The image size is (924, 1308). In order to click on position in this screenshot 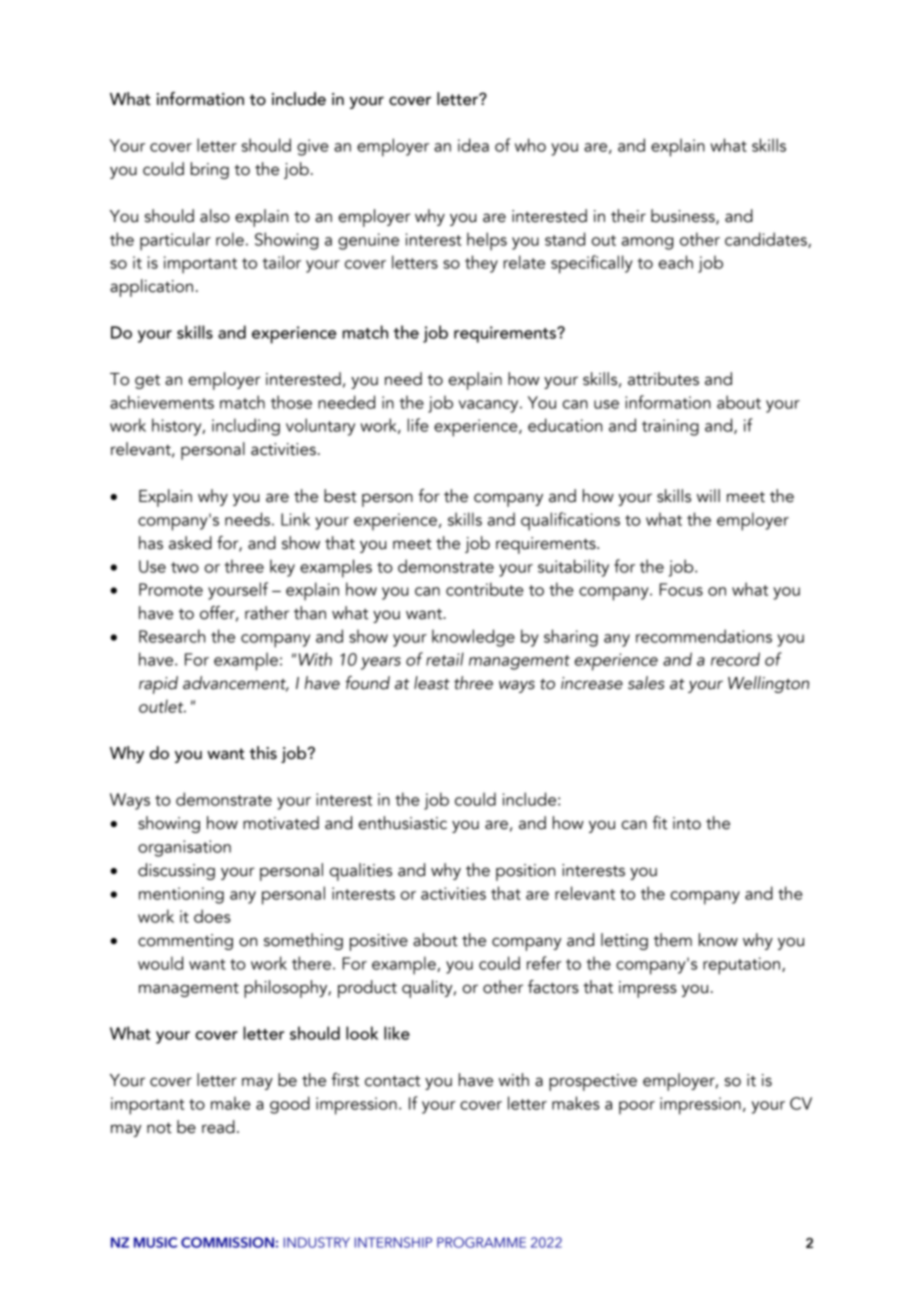, I will do `click(525, 872)`.
